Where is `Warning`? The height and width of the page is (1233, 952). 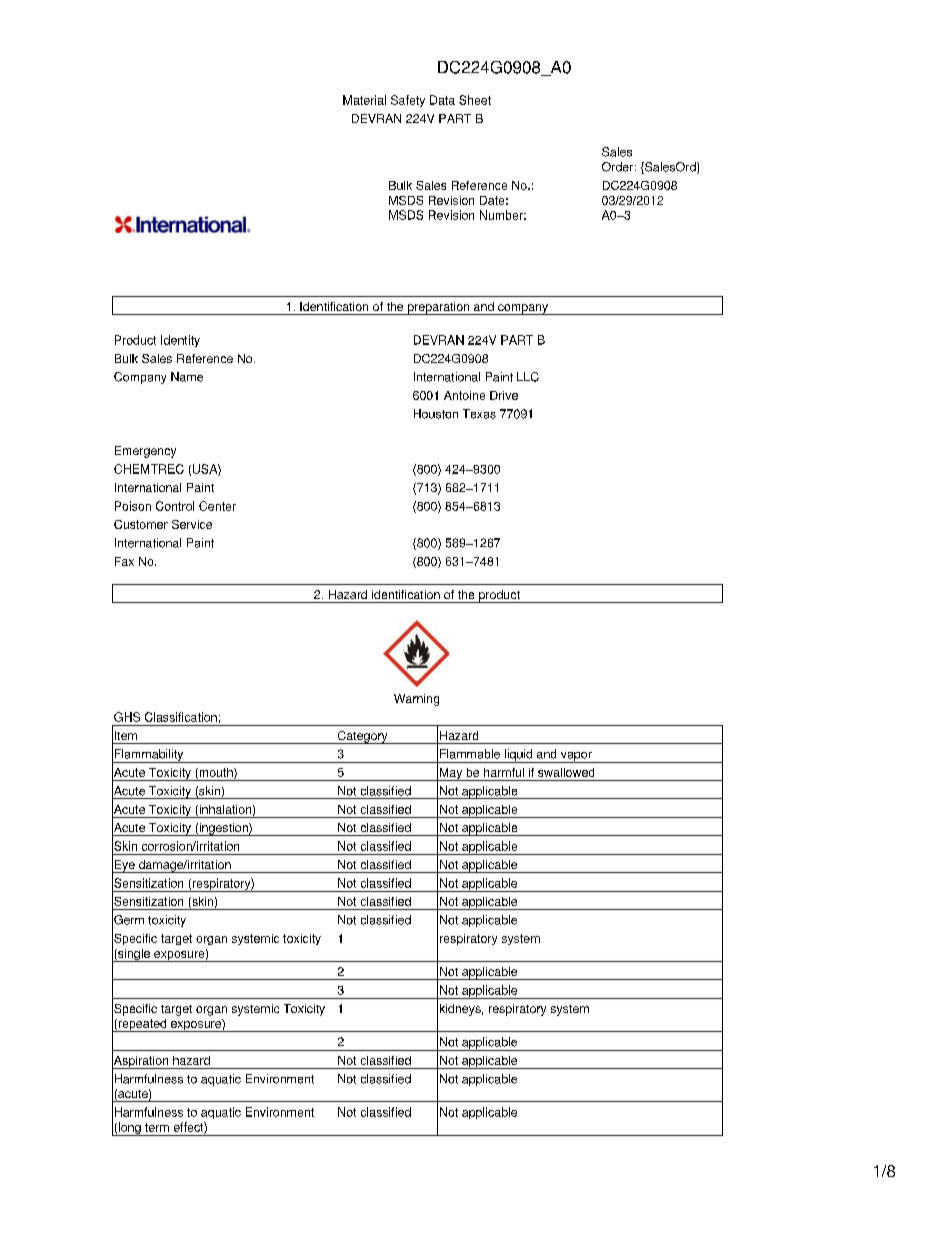 Warning is located at coordinates (416, 700).
